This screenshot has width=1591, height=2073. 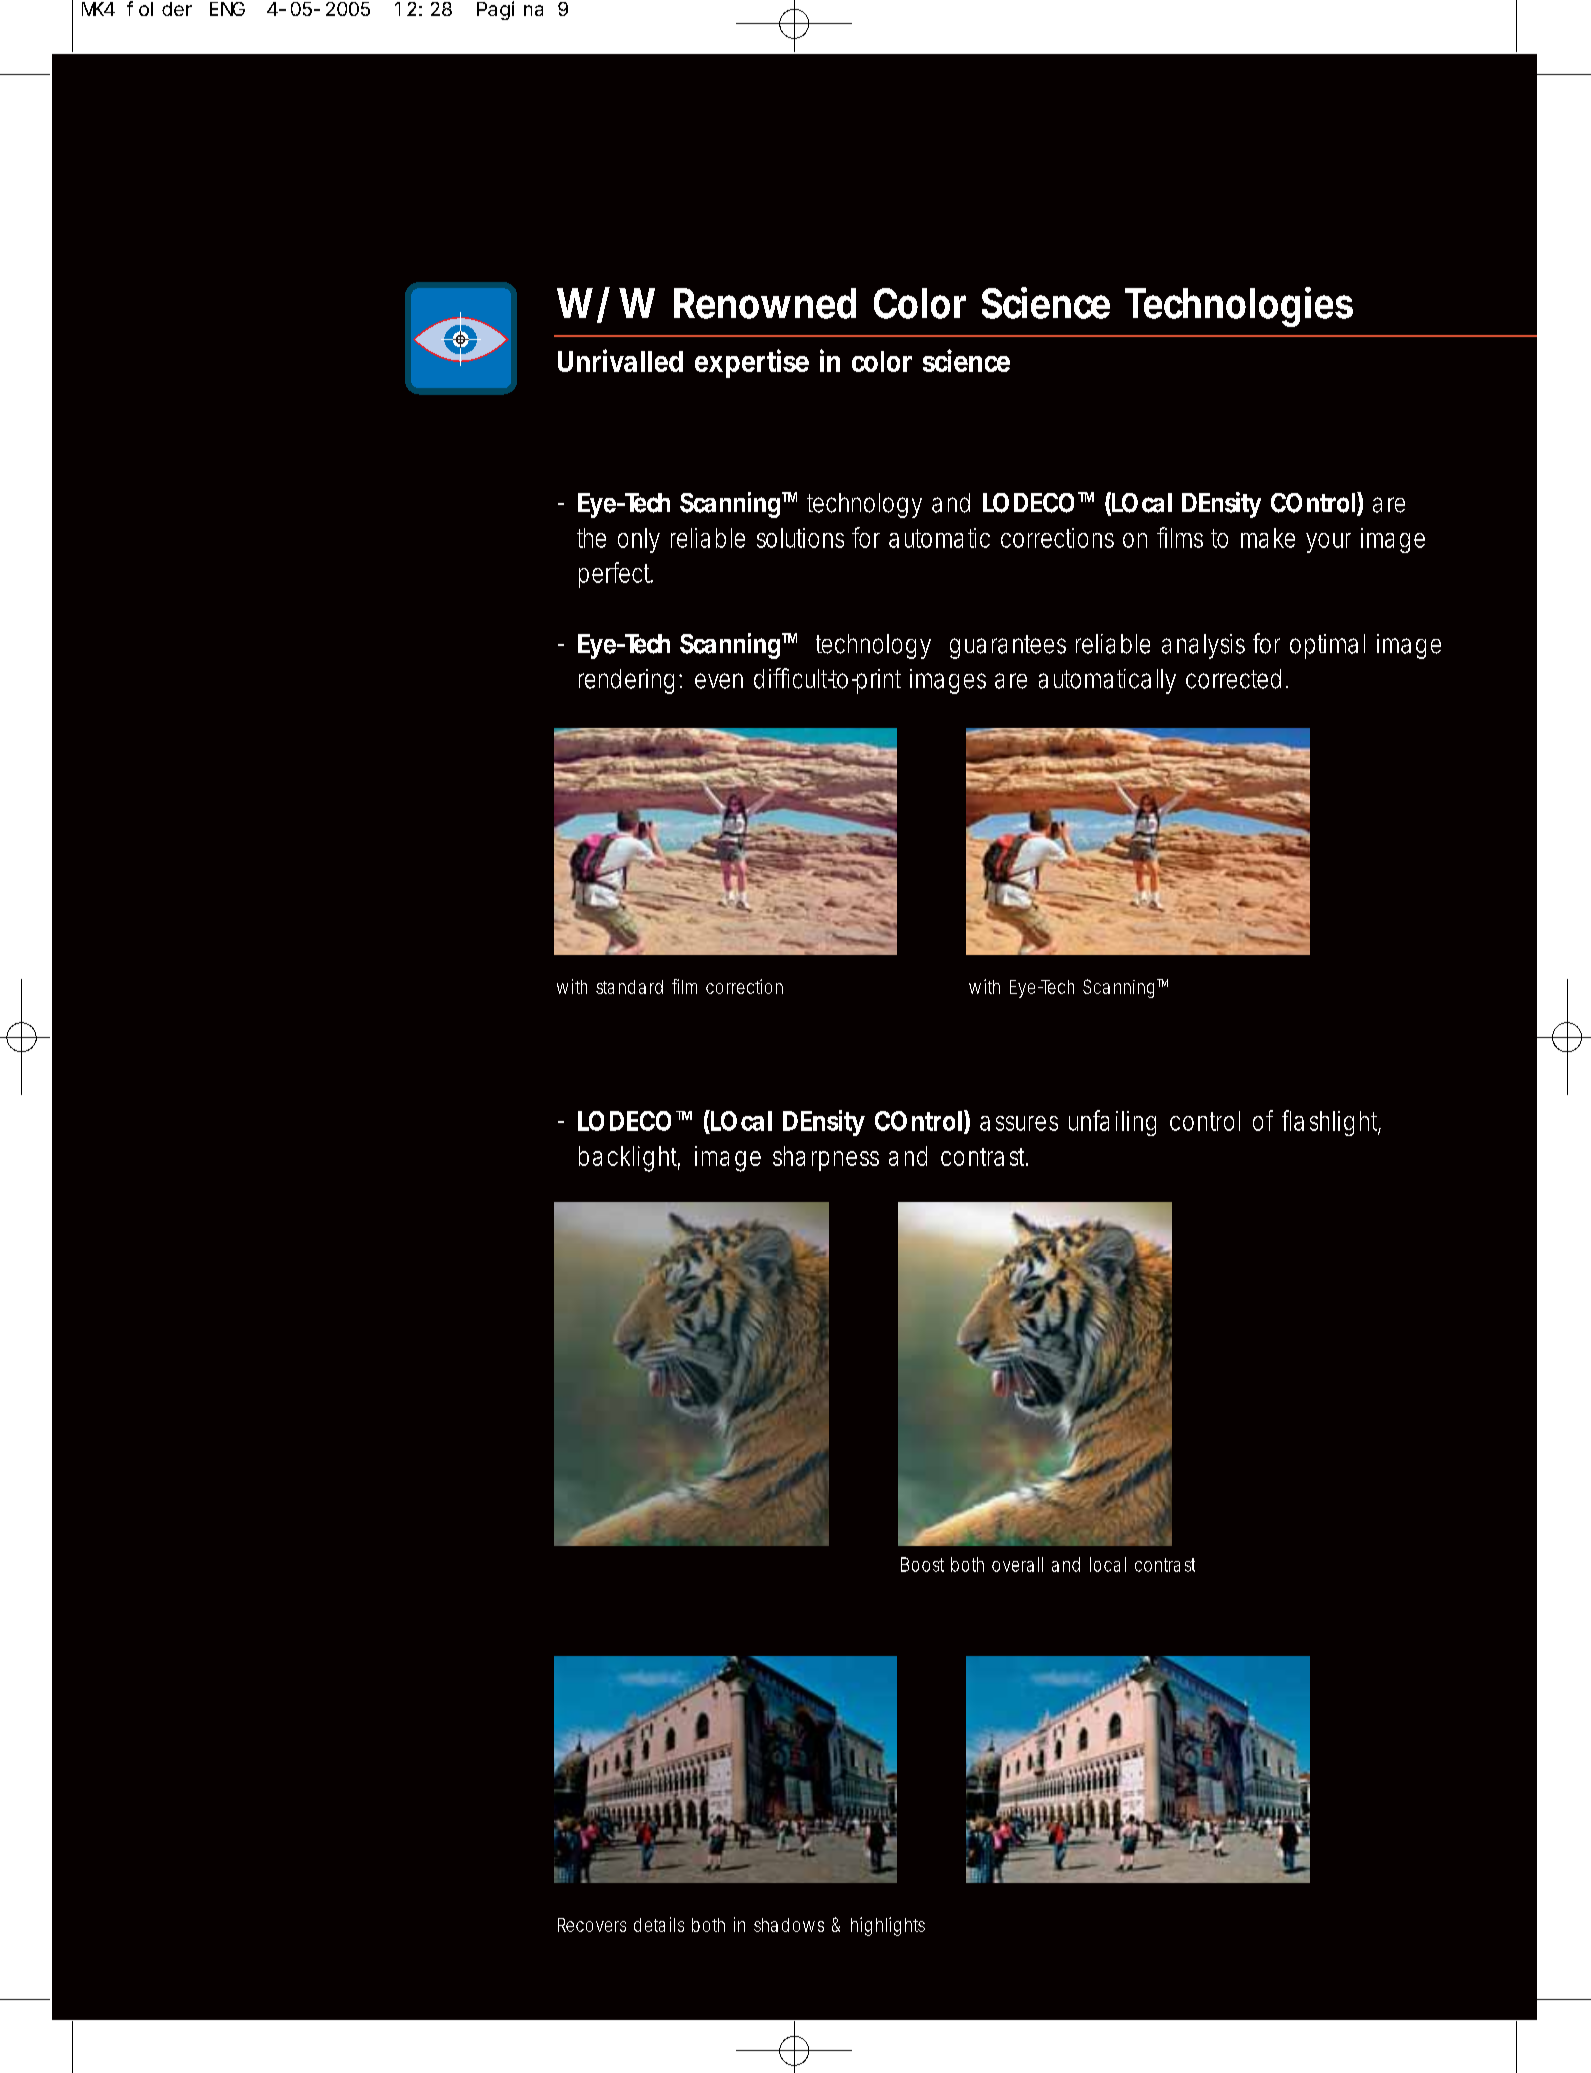 I want to click on Recovers, so click(x=592, y=1925).
